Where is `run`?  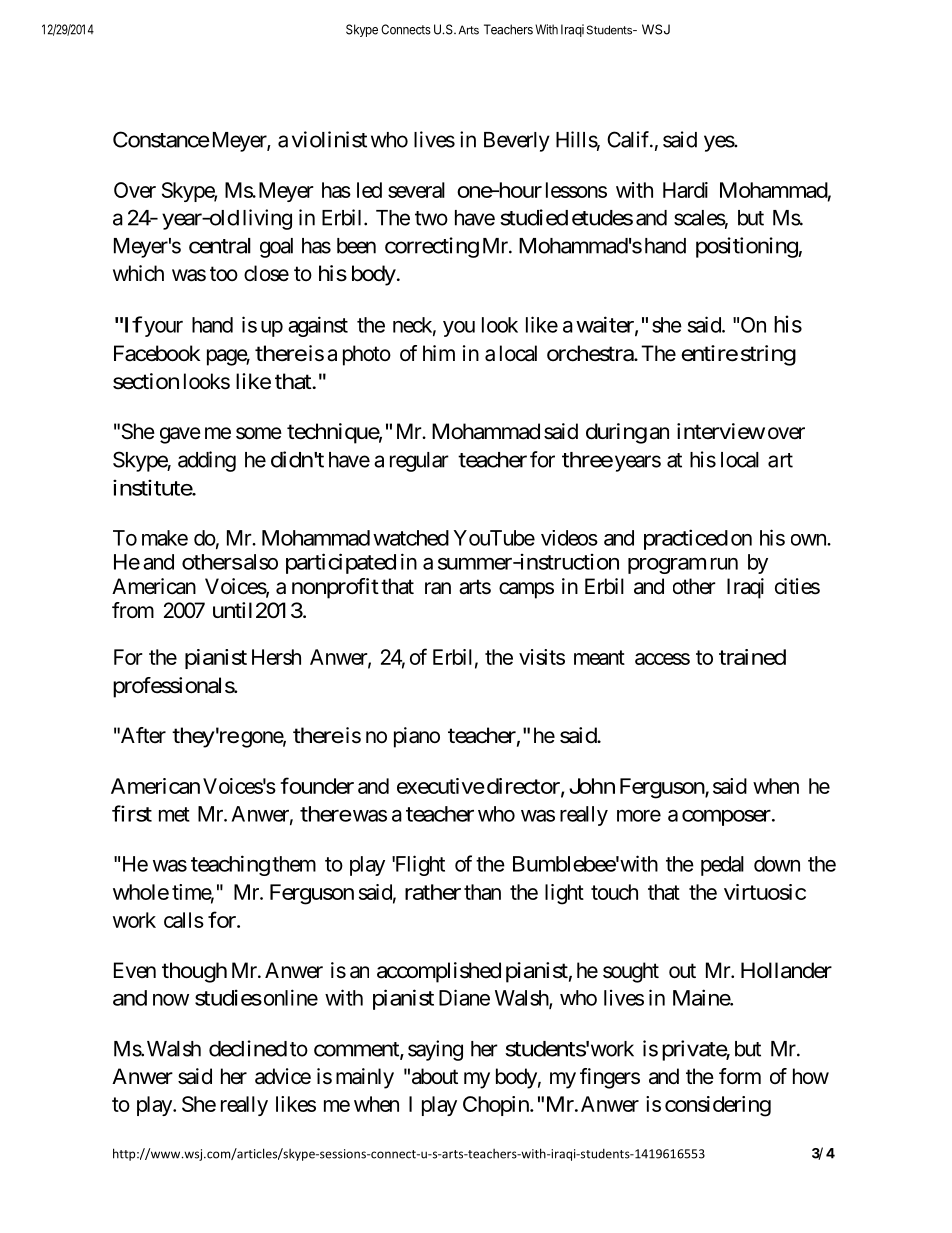
run is located at coordinates (724, 564).
